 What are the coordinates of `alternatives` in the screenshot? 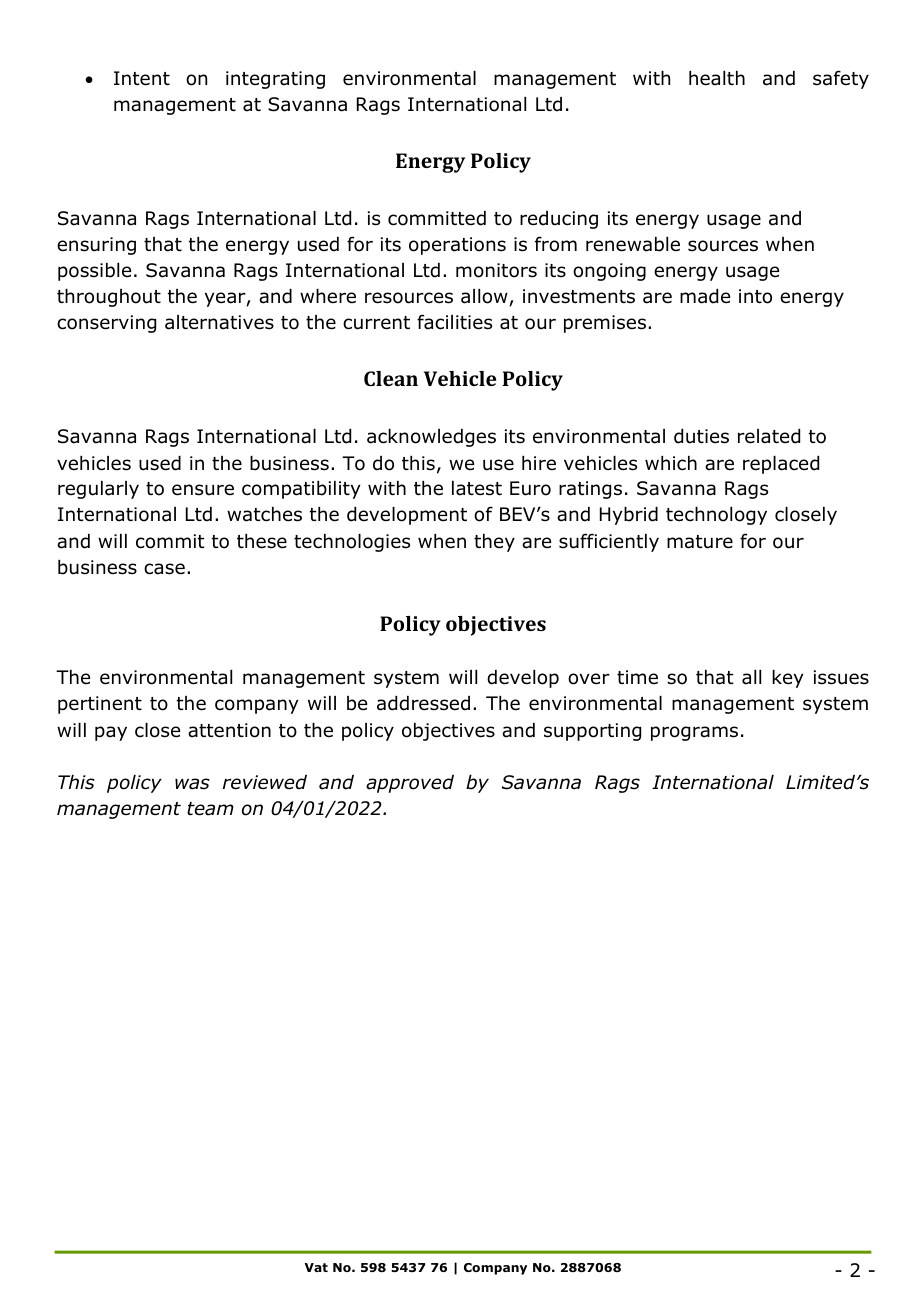 It's located at (219, 322).
